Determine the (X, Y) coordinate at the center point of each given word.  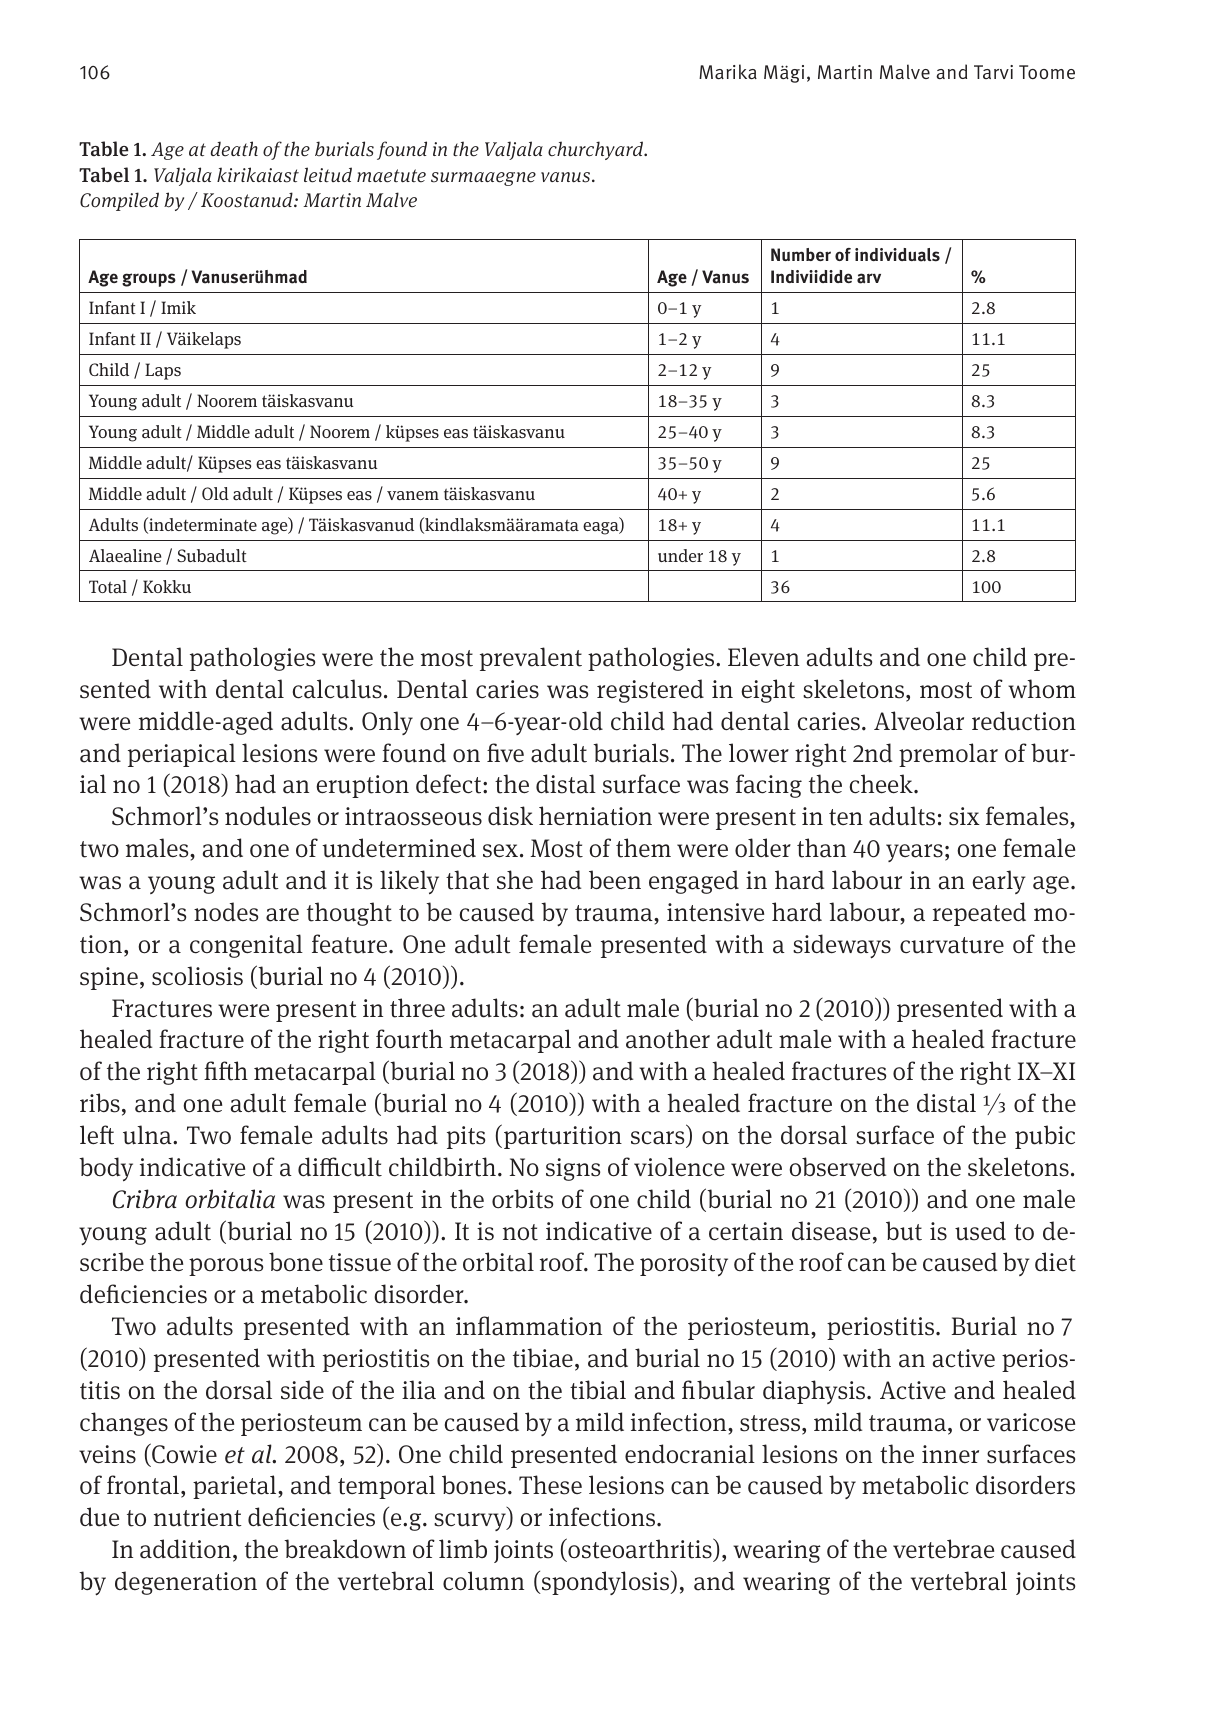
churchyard (596, 150)
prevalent (531, 659)
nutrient (198, 1517)
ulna (148, 1135)
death (234, 149)
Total (108, 587)
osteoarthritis (640, 1548)
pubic (1045, 1137)
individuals (897, 255)
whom (1042, 689)
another (668, 1039)
